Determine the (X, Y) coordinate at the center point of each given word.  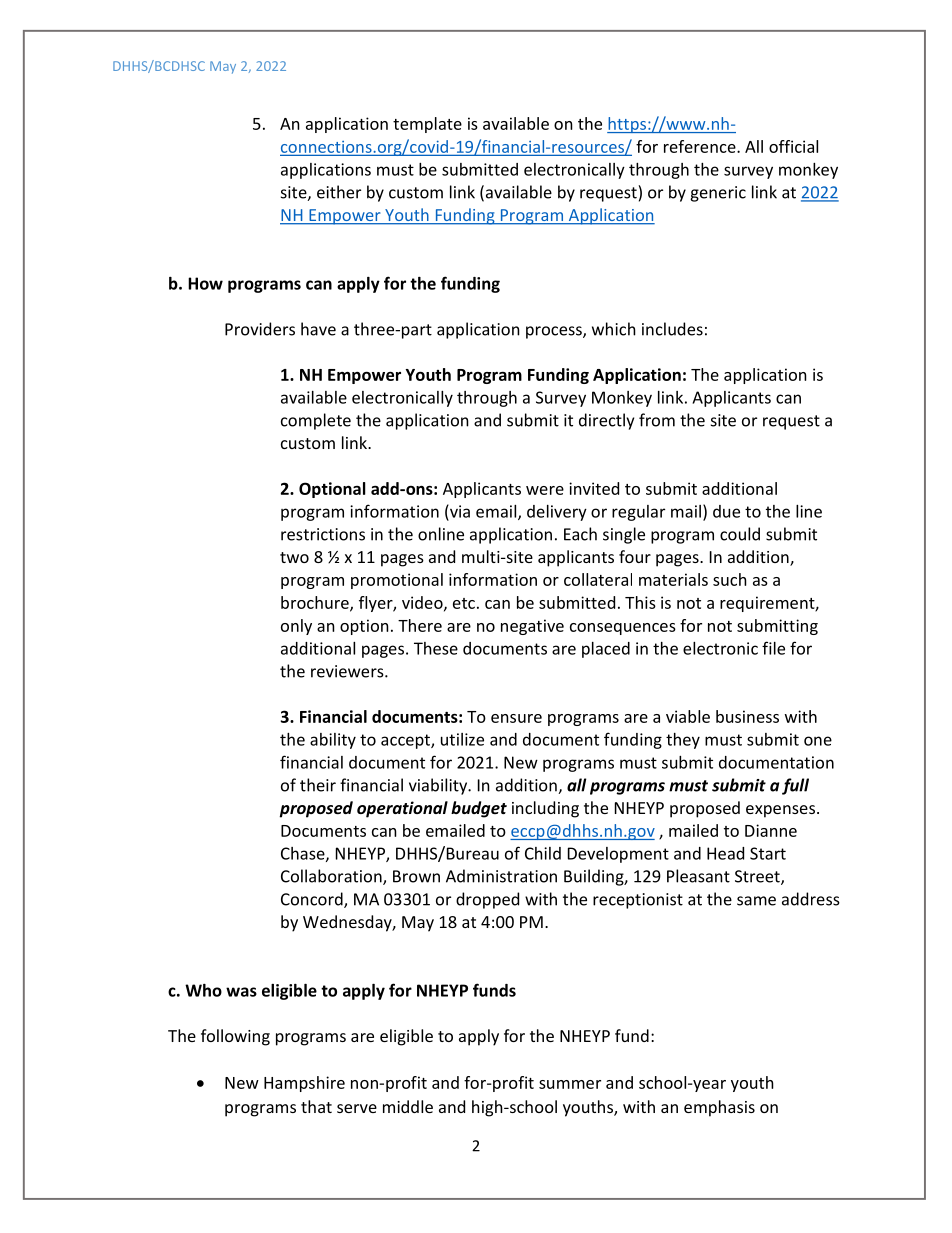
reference (701, 146)
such (730, 579)
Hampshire (304, 1084)
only (296, 627)
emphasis (719, 1108)
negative (532, 627)
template (427, 125)
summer (570, 1084)
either (339, 192)
